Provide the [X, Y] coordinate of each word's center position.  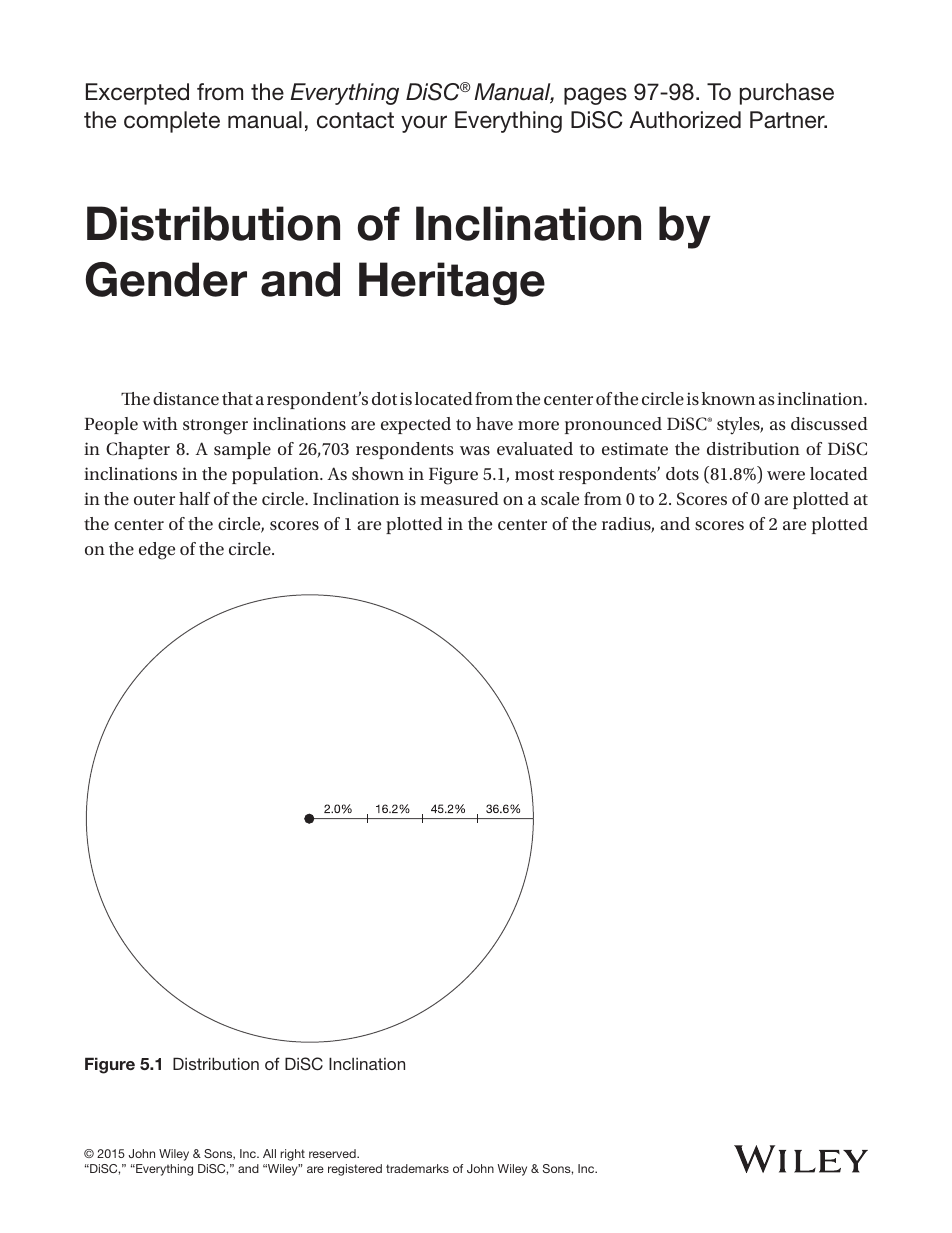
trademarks [417, 1168]
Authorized [685, 120]
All [269, 1153]
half [194, 498]
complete [172, 122]
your [424, 124]
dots [682, 473]
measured [459, 498]
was [475, 450]
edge [157, 551]
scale [560, 498]
